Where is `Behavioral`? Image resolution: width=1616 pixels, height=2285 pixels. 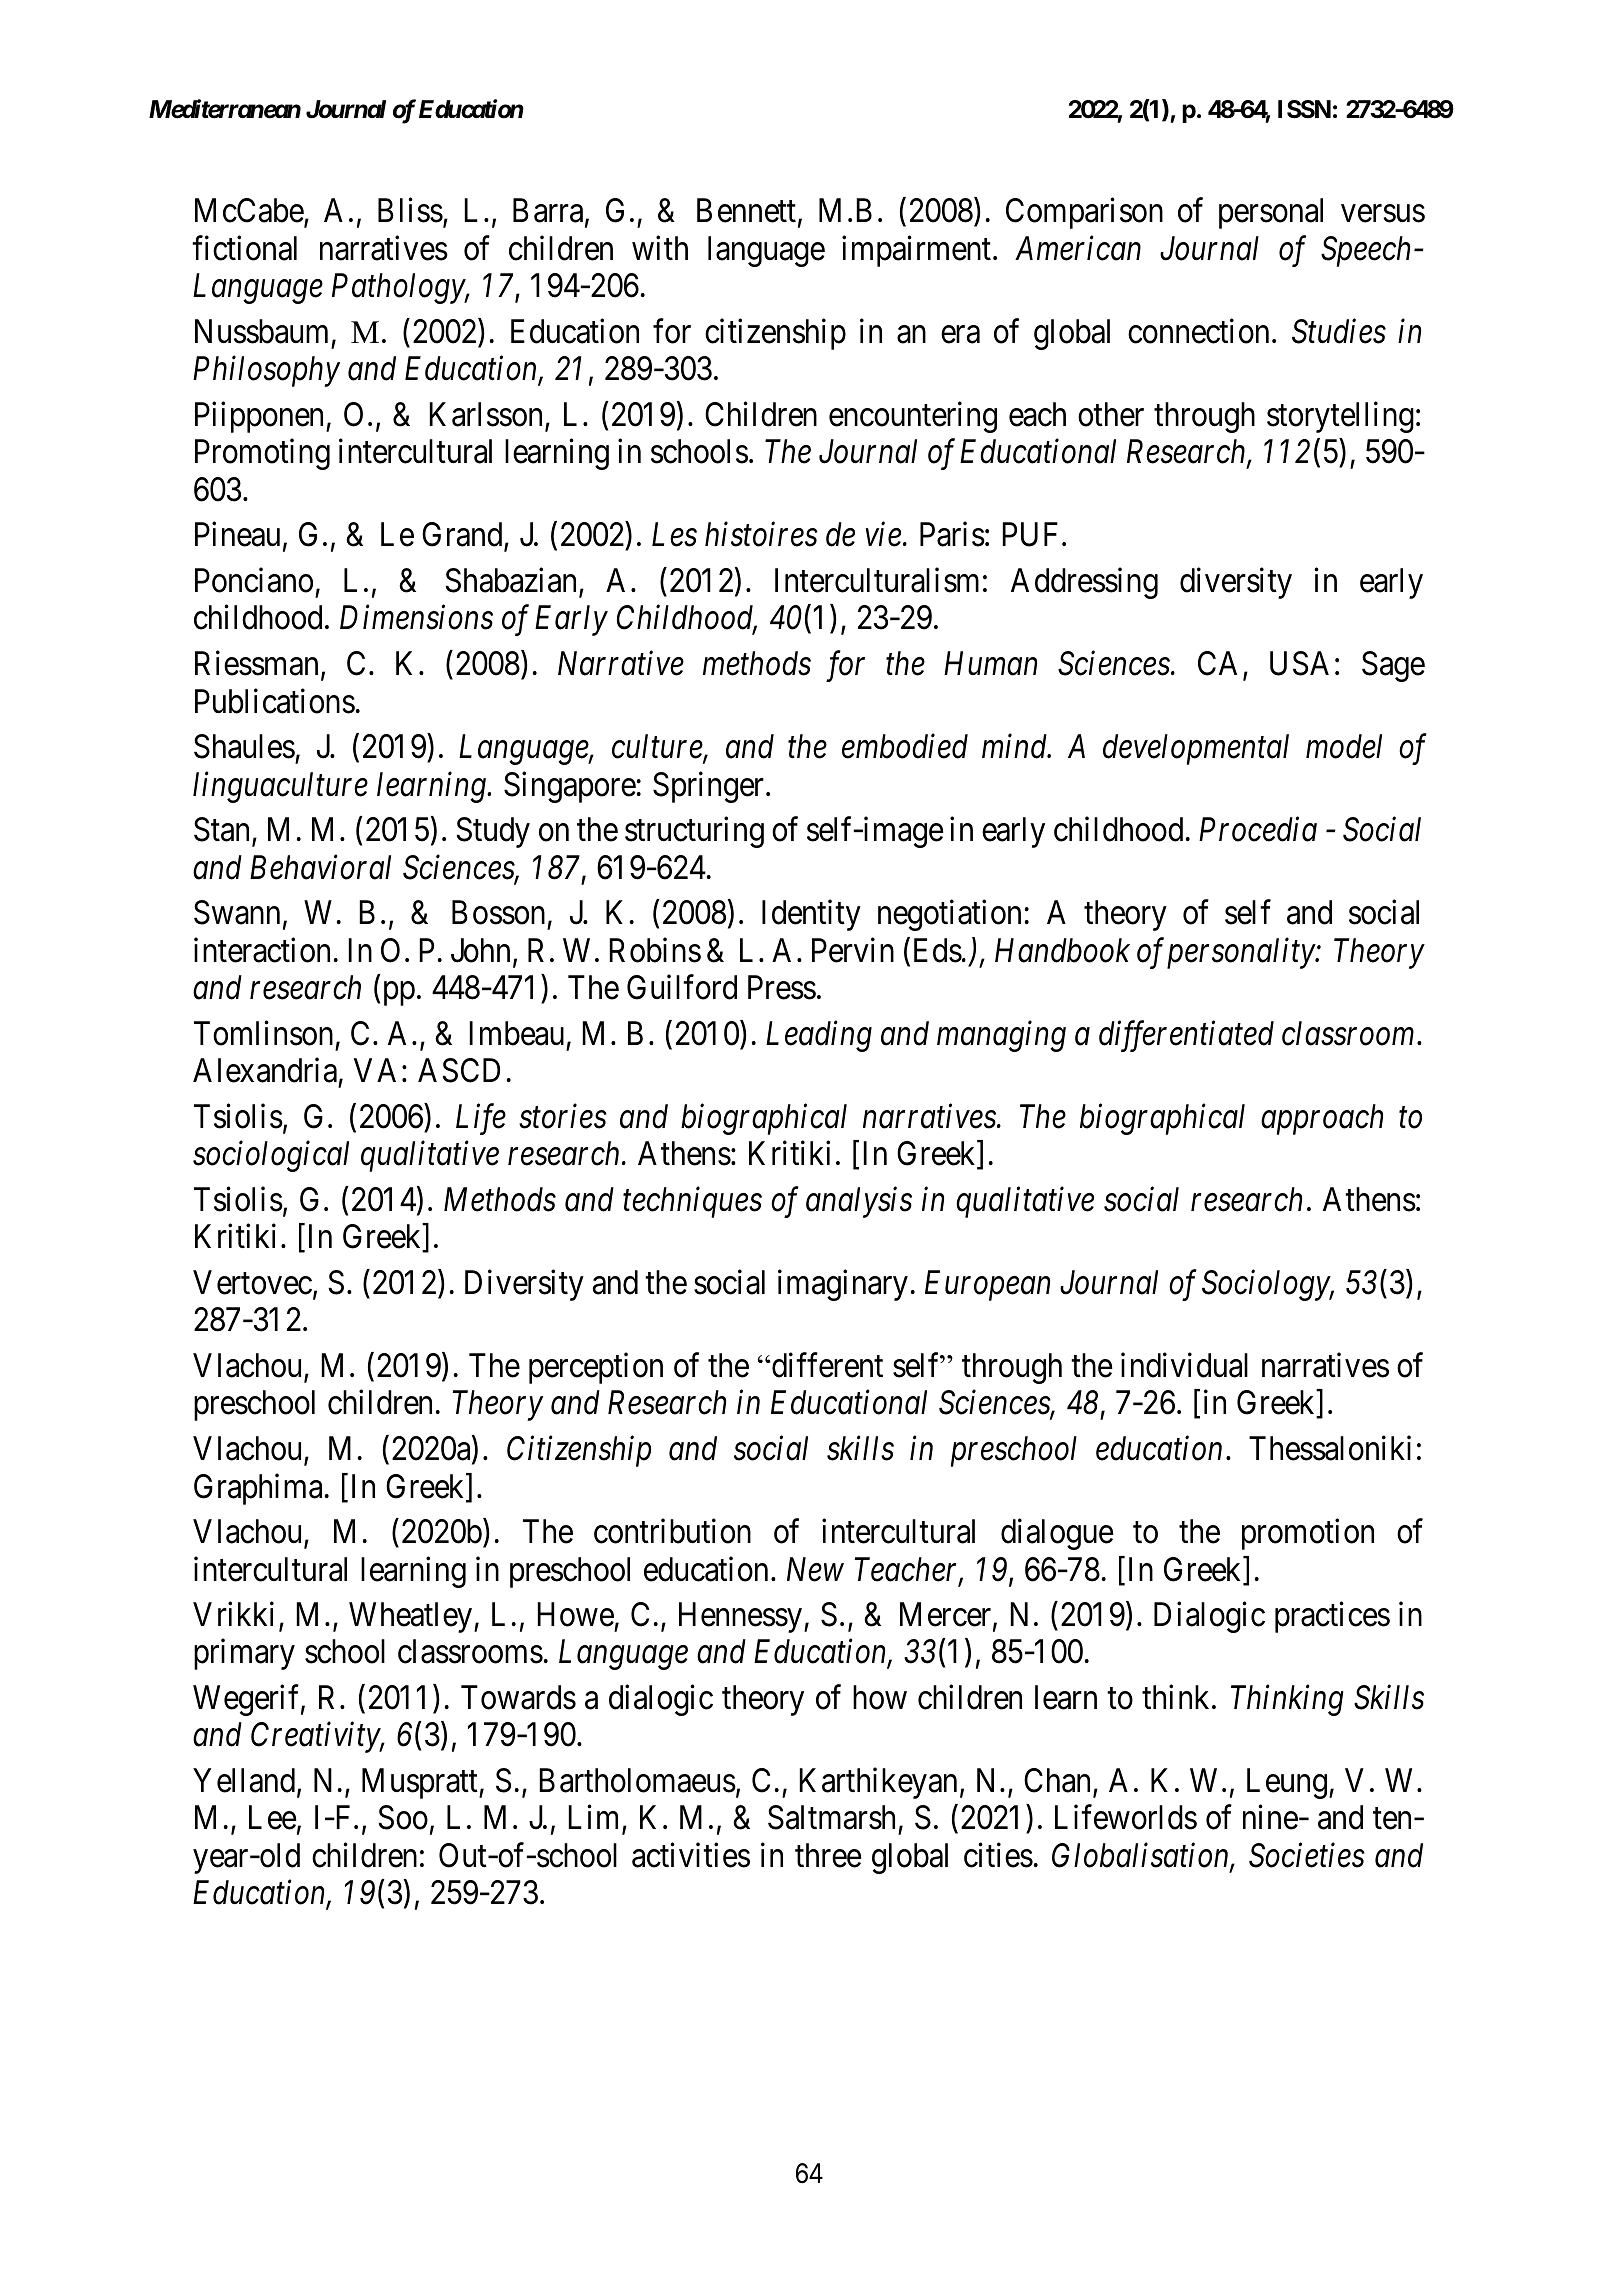 Behavioral is located at coordinates (320, 867).
